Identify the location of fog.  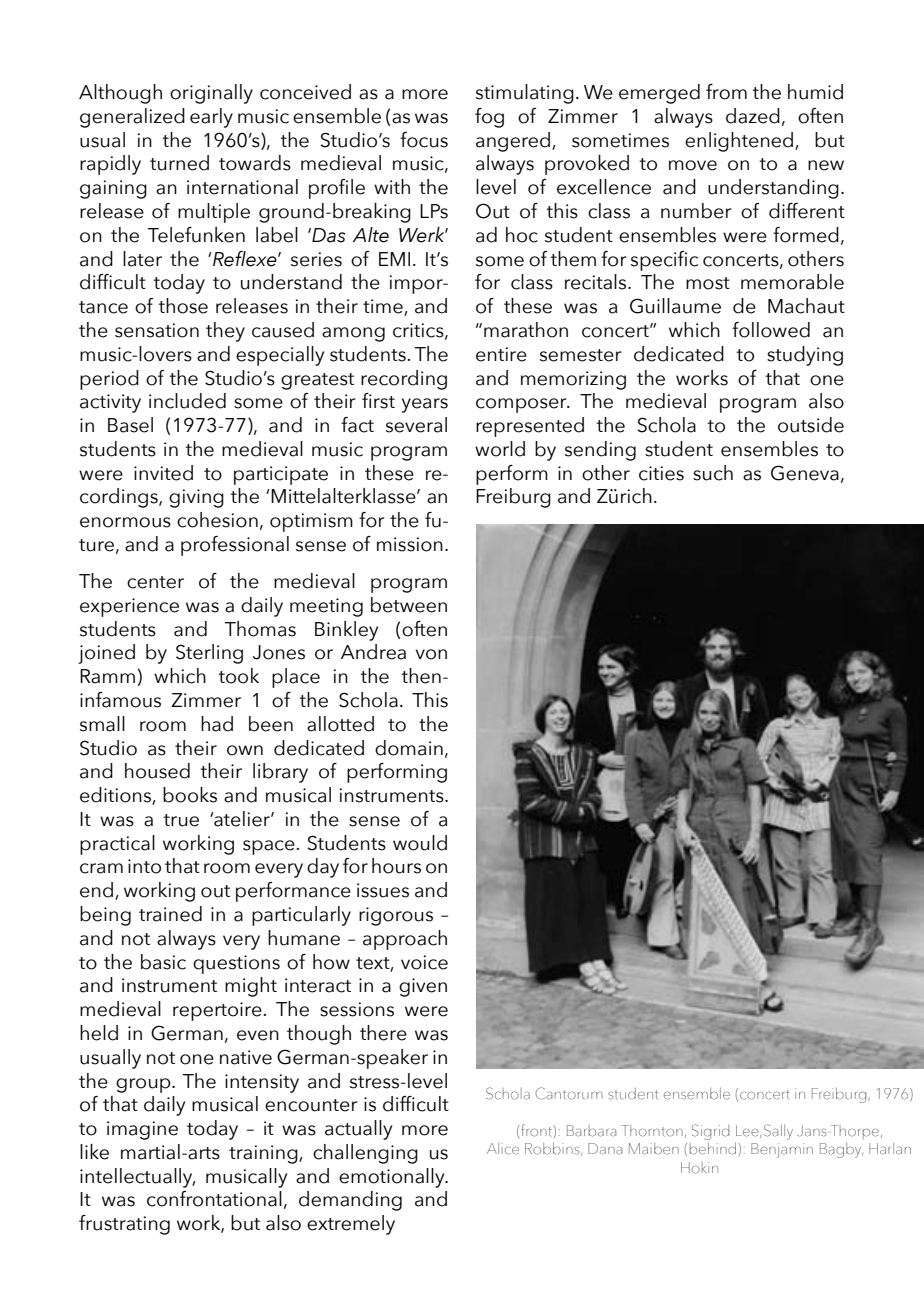
(489, 118).
